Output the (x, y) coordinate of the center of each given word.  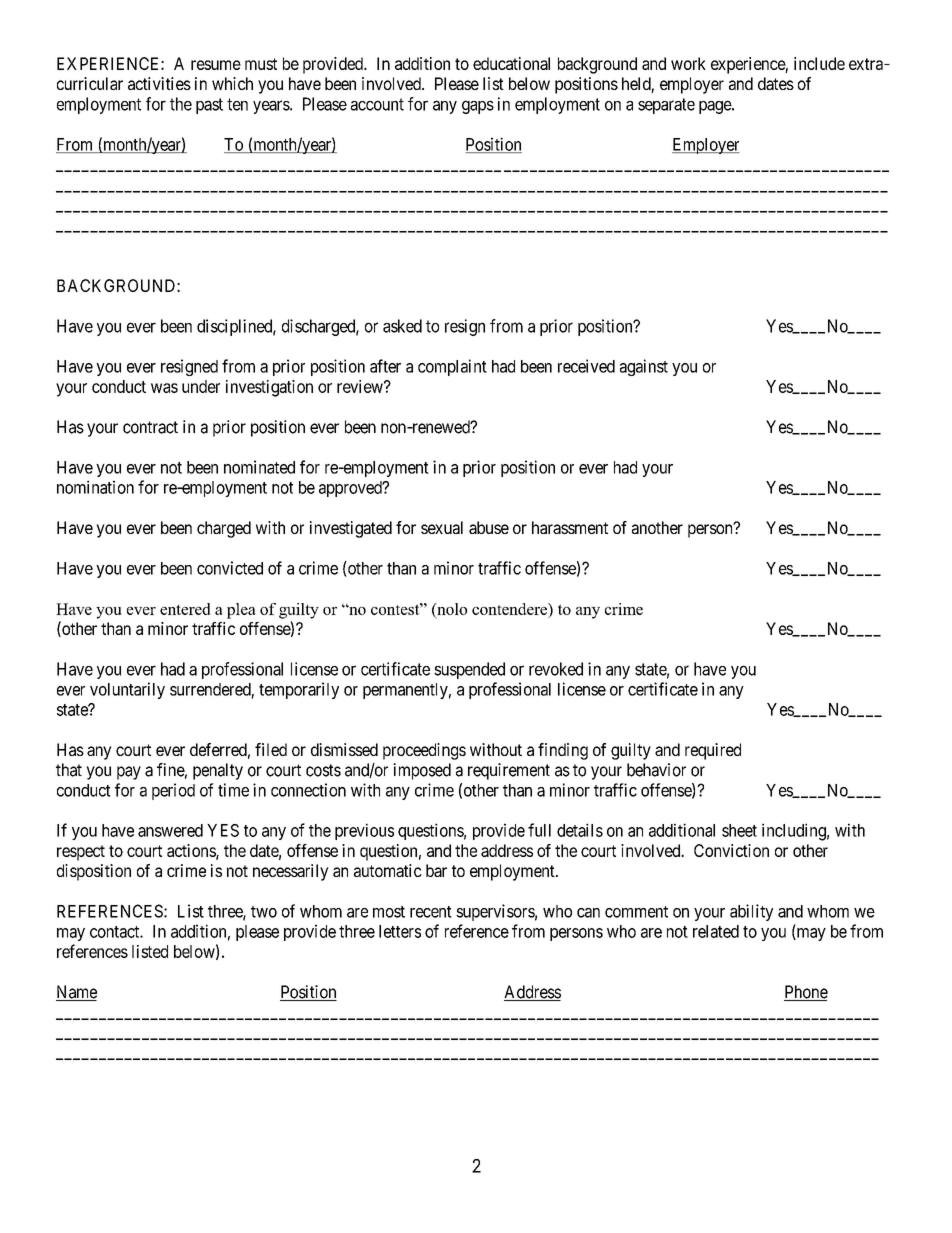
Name (76, 993)
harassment (570, 527)
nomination (95, 487)
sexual (442, 527)
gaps (478, 107)
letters (400, 931)
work (688, 63)
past (209, 106)
